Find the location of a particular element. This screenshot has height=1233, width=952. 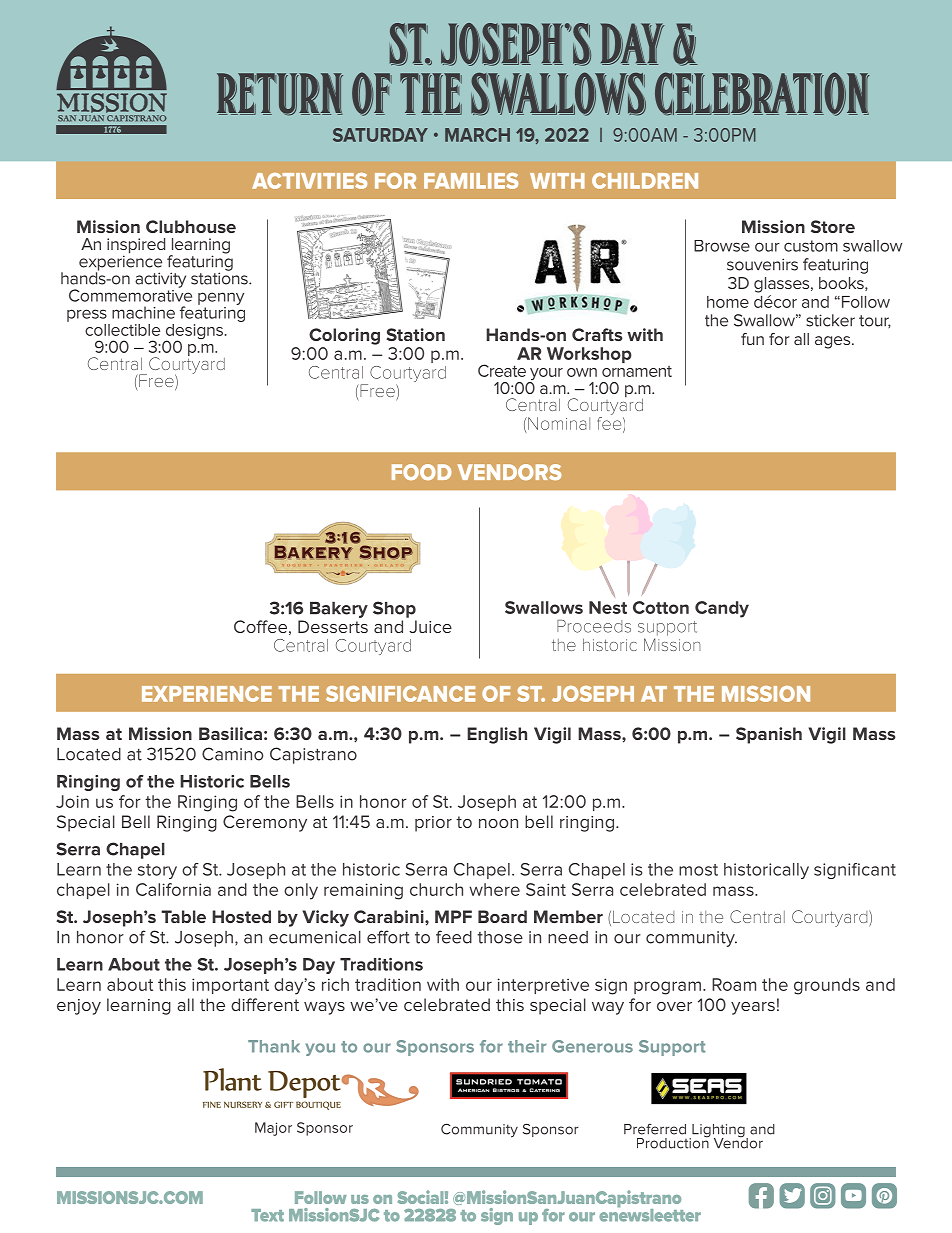

CELEBRATION is located at coordinates (762, 94).
